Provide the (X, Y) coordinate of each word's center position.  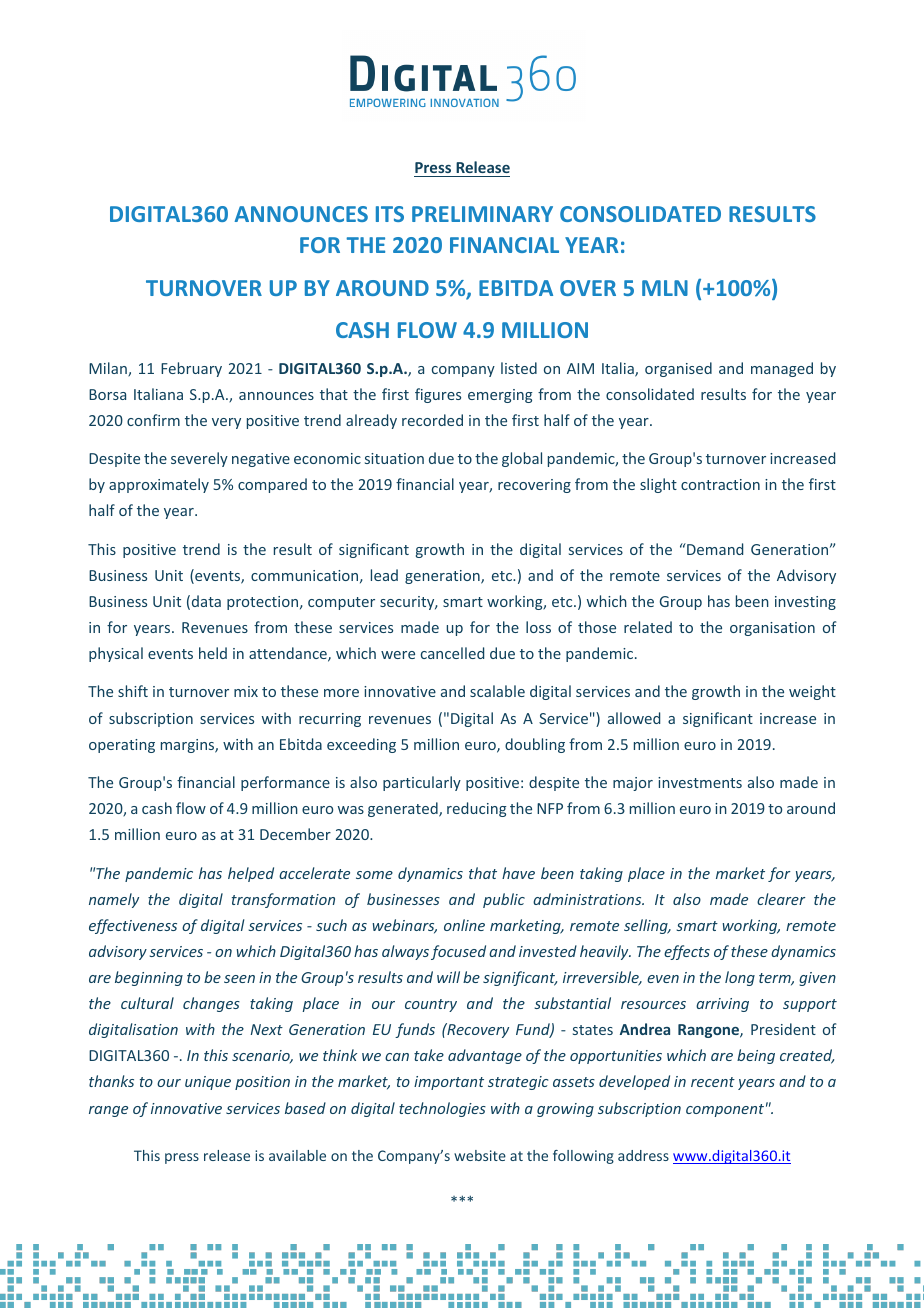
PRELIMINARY (482, 214)
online (464, 925)
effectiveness (133, 926)
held (213, 653)
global (522, 459)
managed (782, 369)
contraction (720, 484)
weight (812, 692)
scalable (497, 691)
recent (713, 1082)
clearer (781, 899)
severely (199, 459)
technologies (442, 1109)
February (191, 369)
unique (208, 1083)
